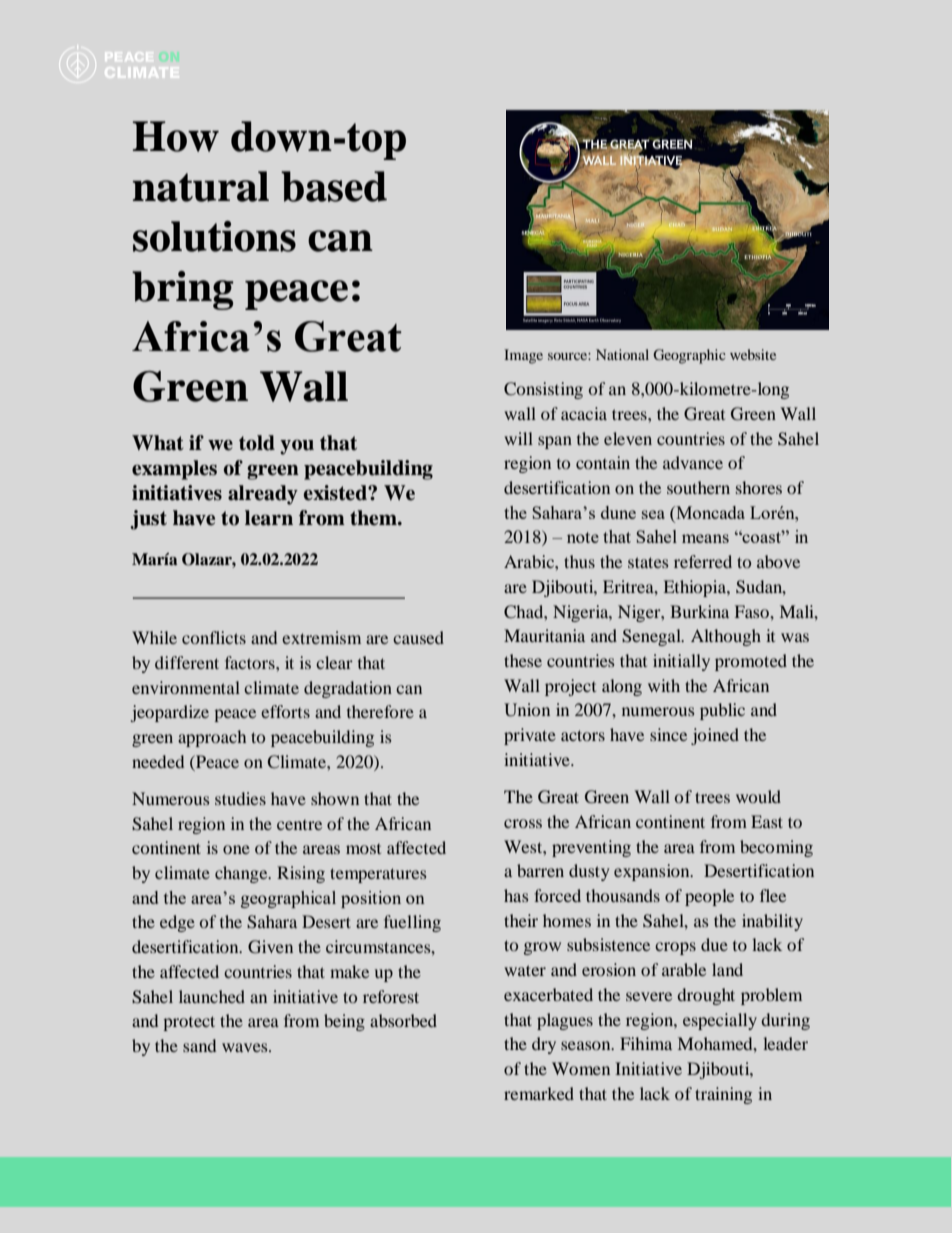 The width and height of the screenshot is (952, 1233). What do you see at coordinates (214, 637) in the screenshot?
I see `conflicts` at bounding box center [214, 637].
